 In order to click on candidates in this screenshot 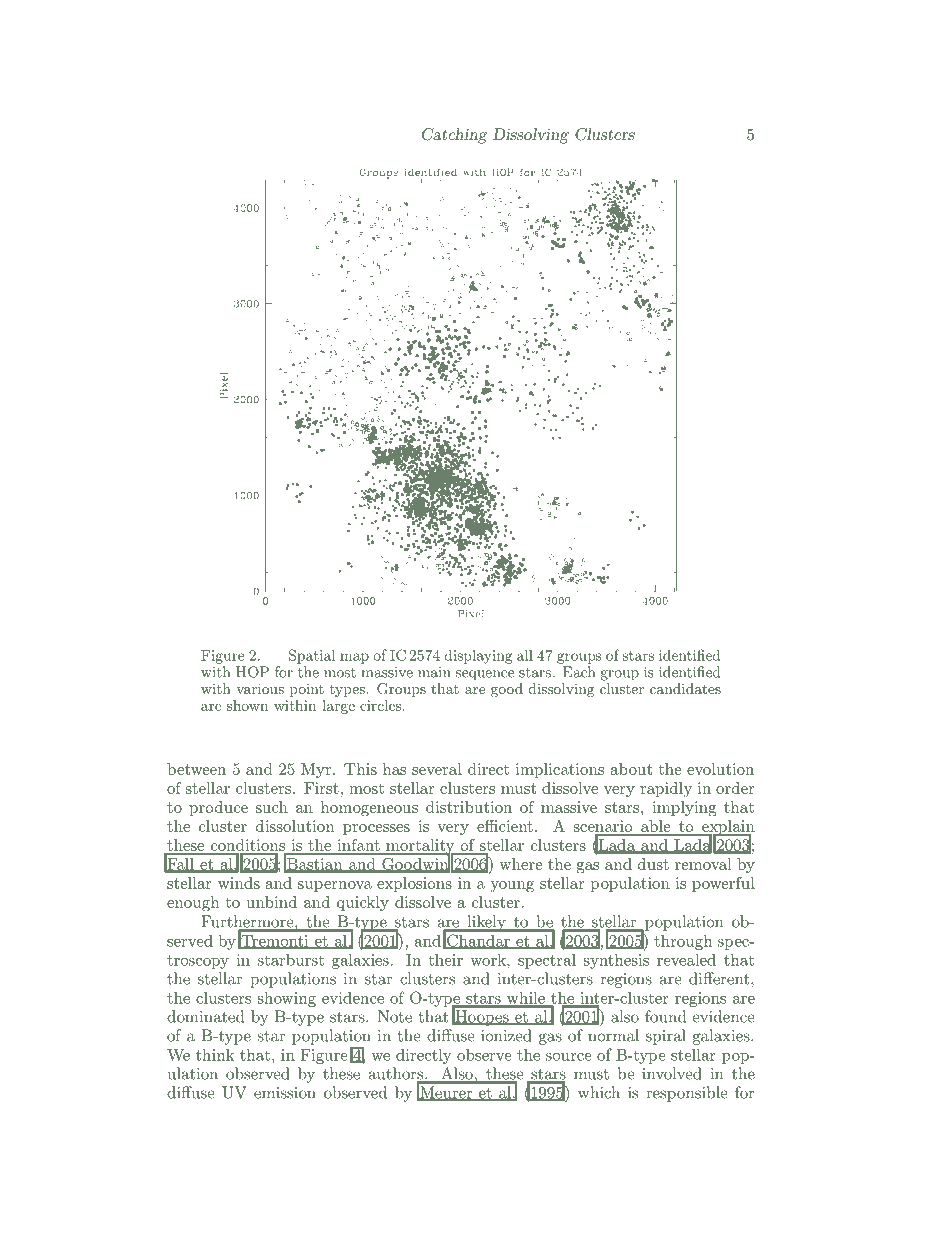, I will do `click(685, 688)`.
